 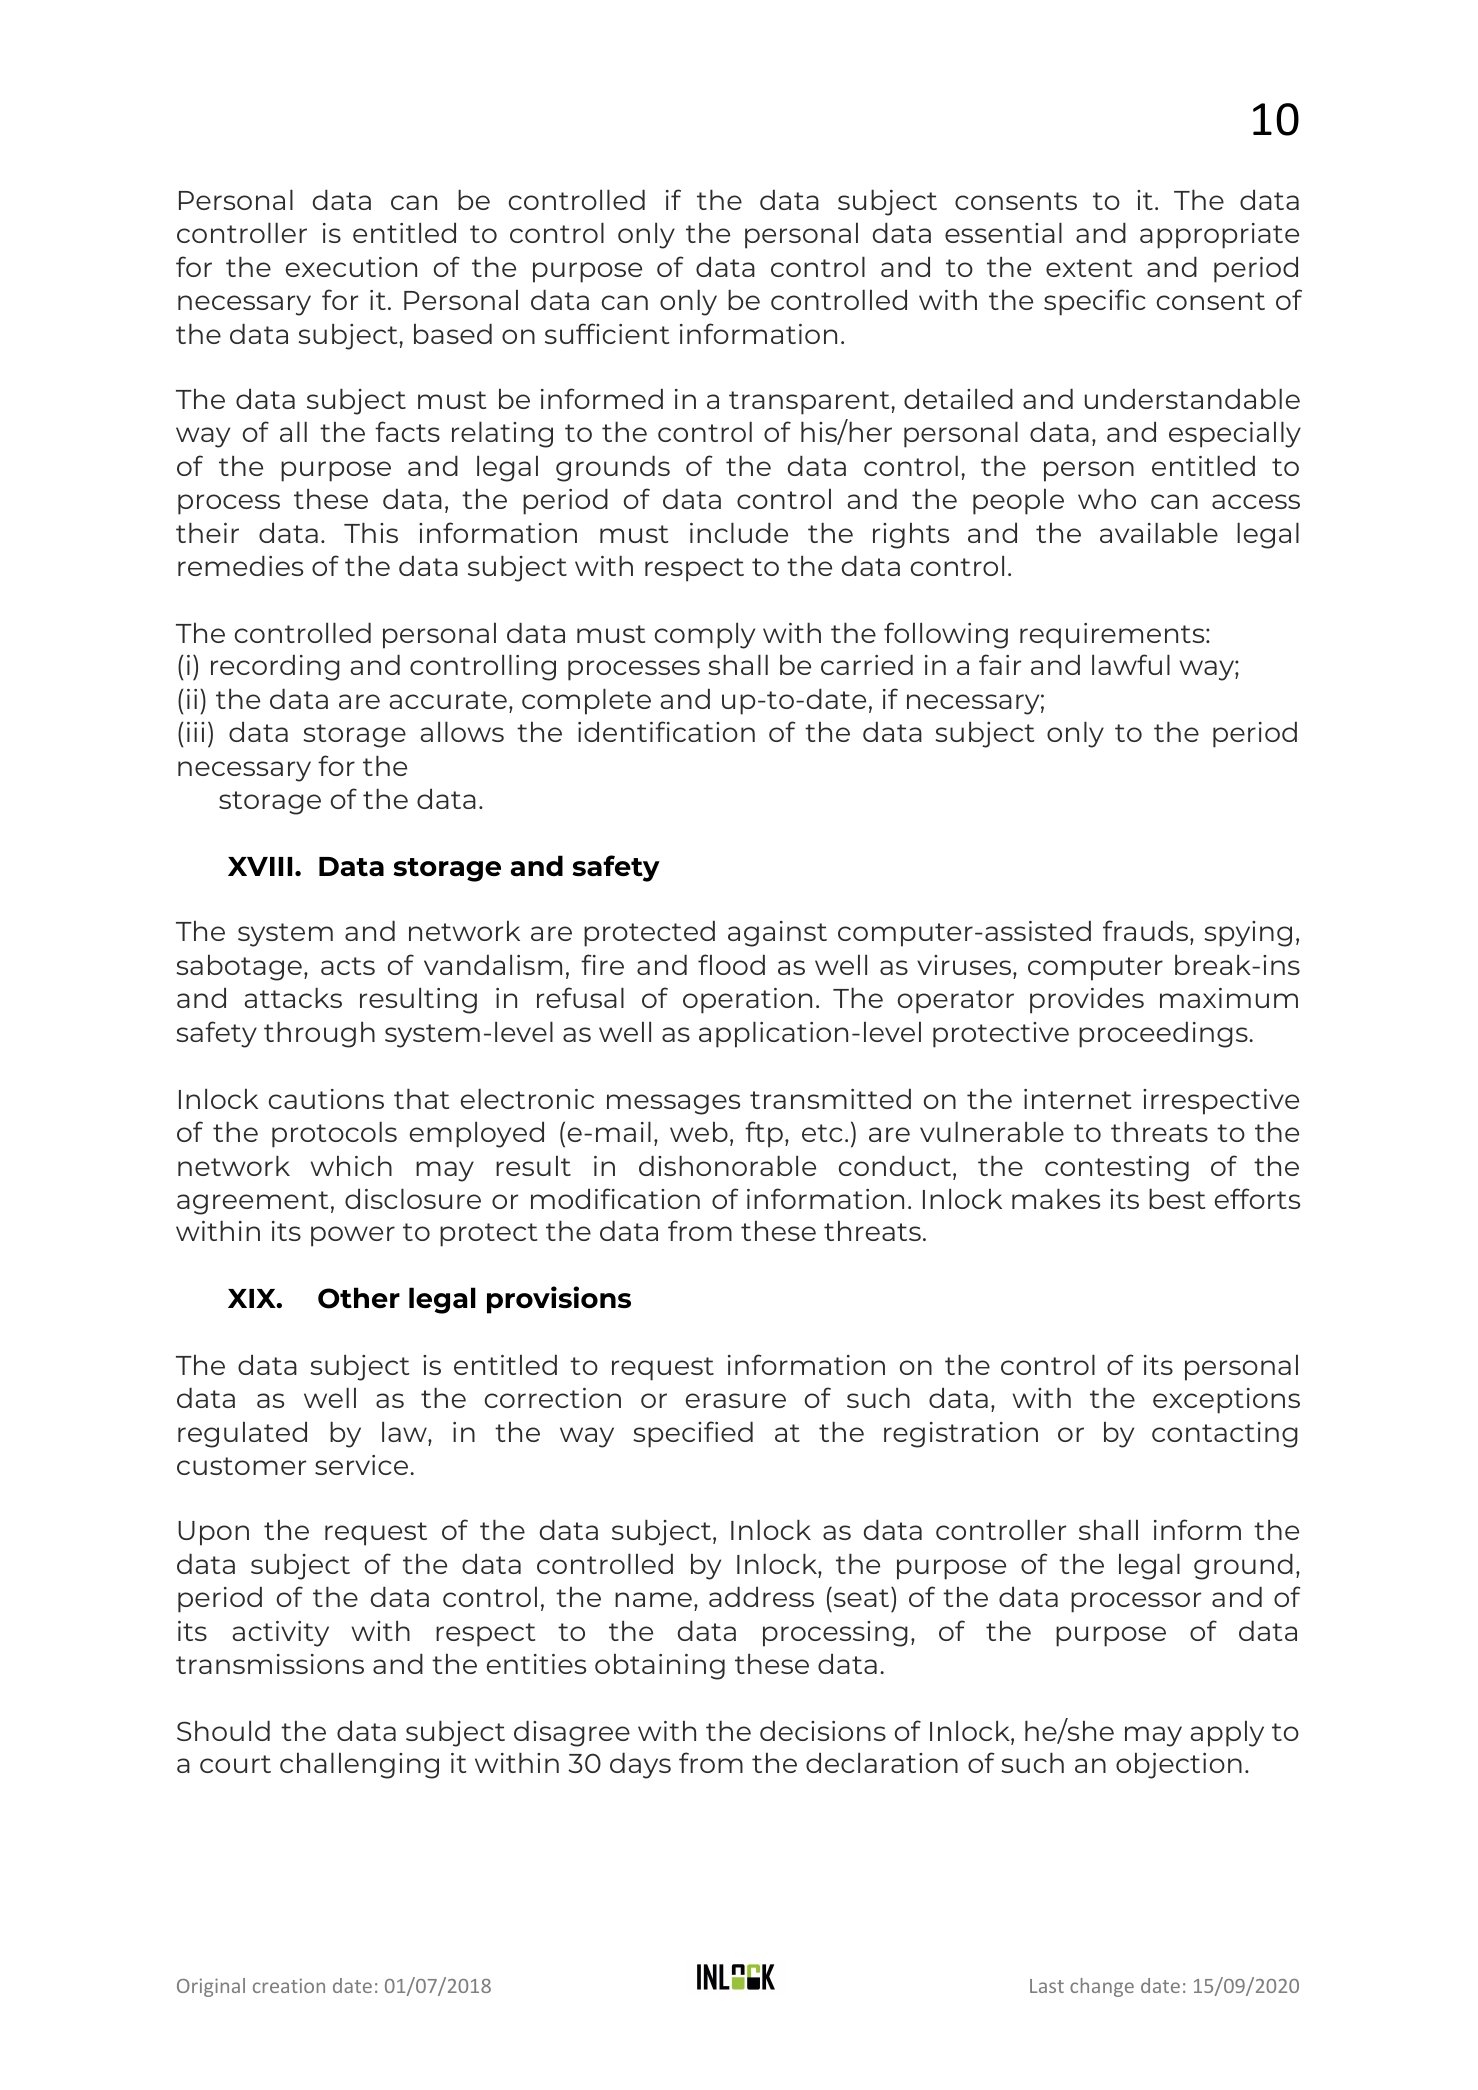 I want to click on sufficient, so click(x=607, y=333).
